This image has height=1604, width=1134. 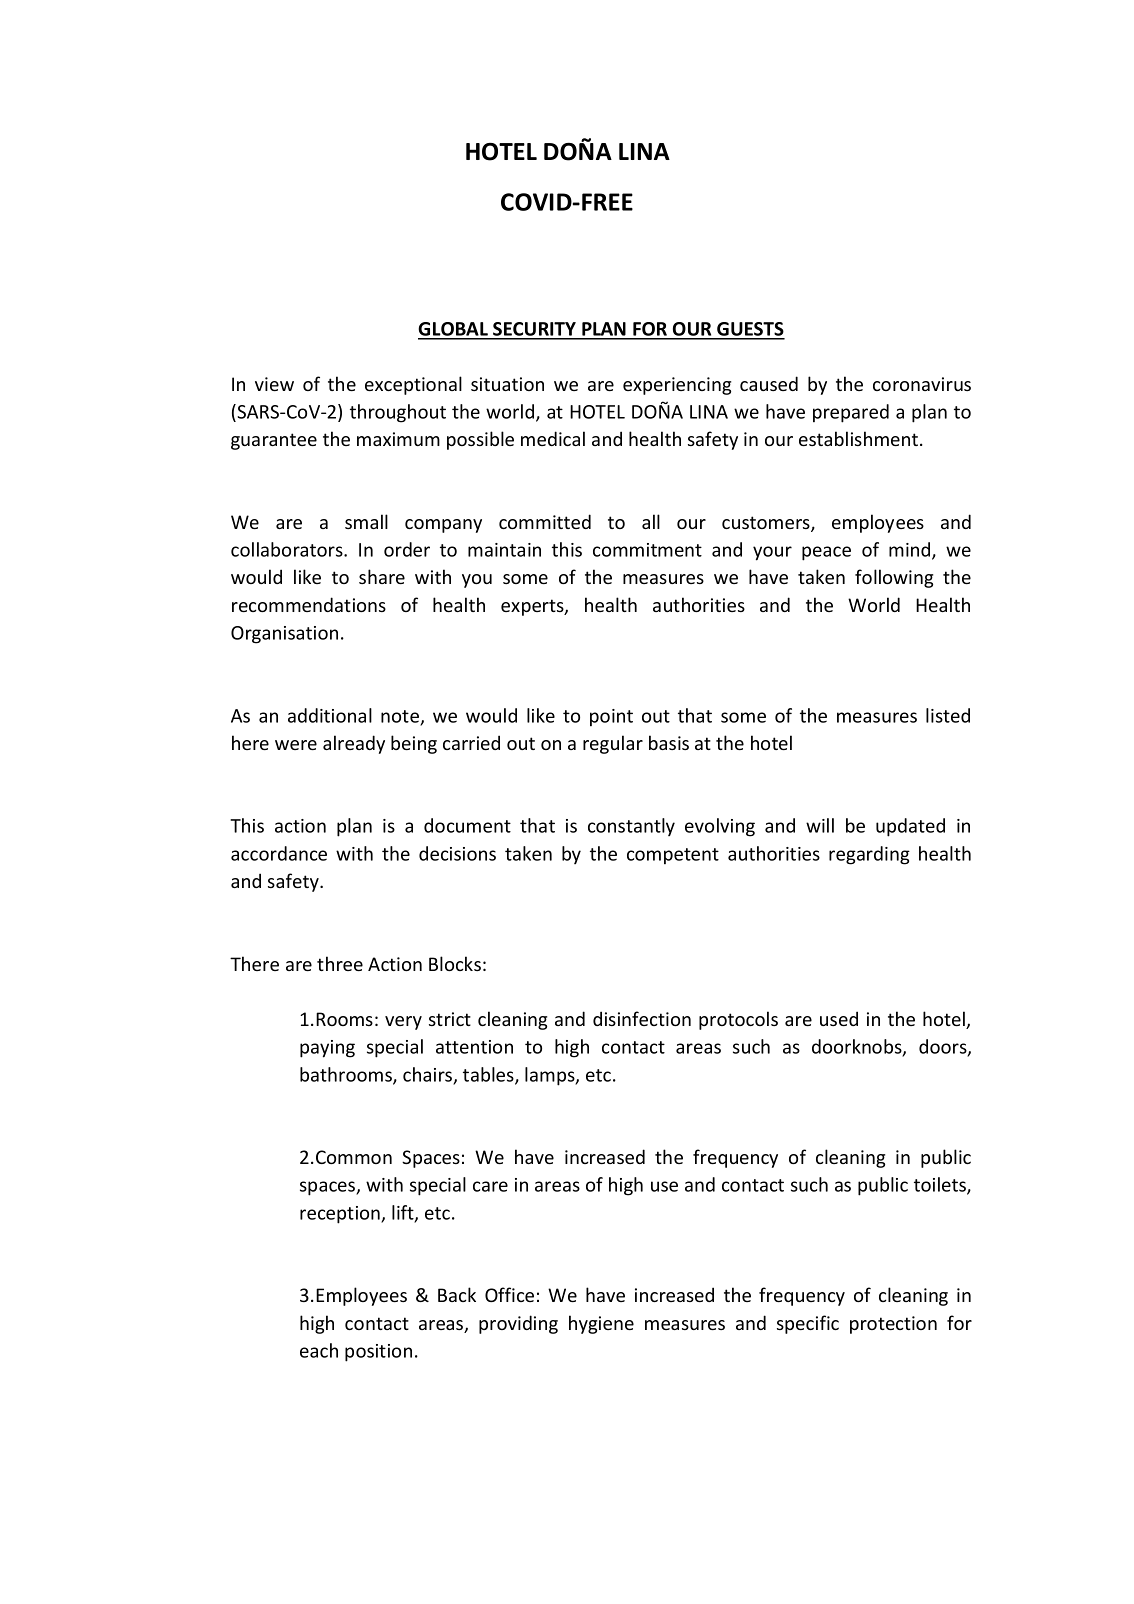 I want to click on hygiene, so click(x=601, y=1324).
